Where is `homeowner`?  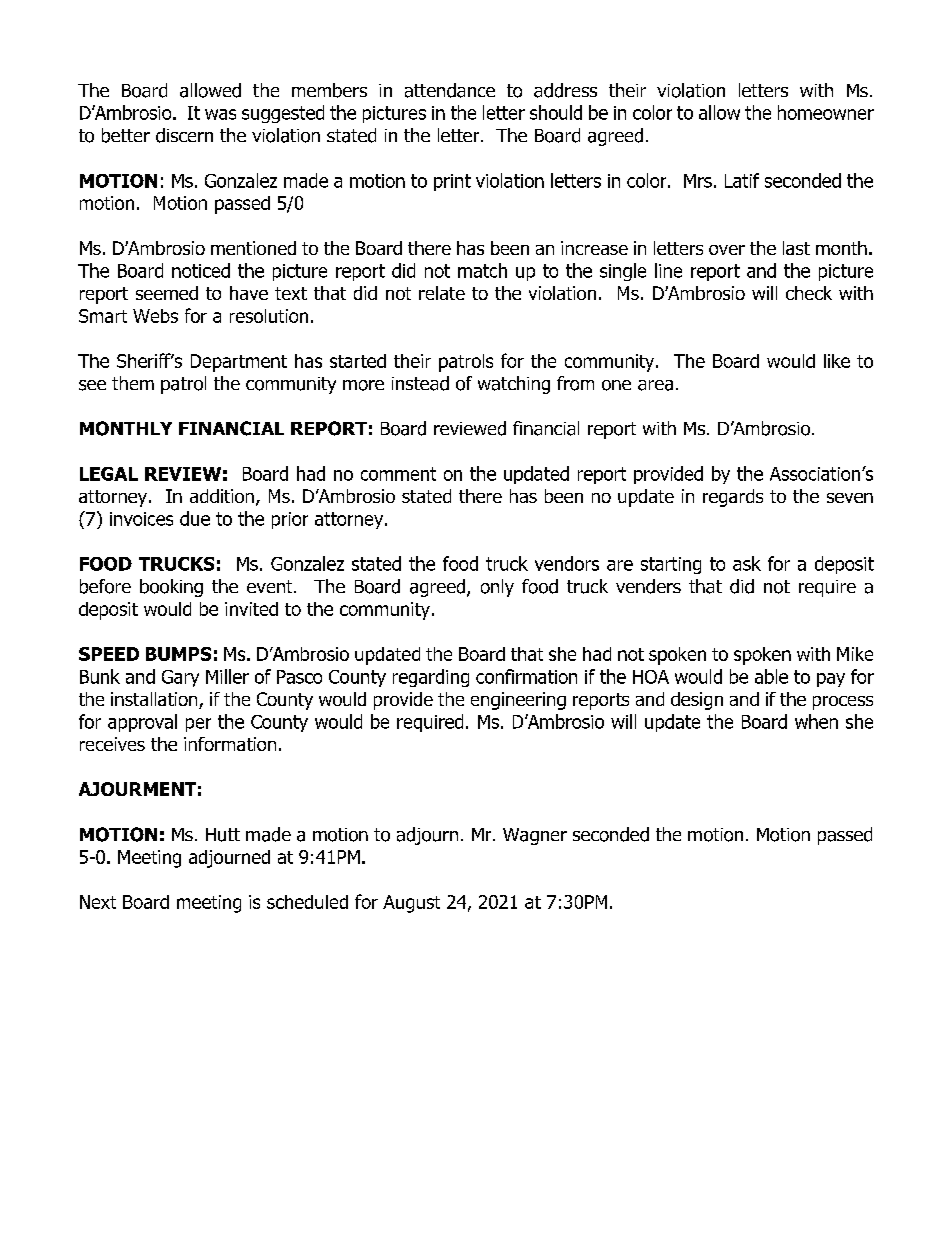 homeowner is located at coordinates (826, 112).
